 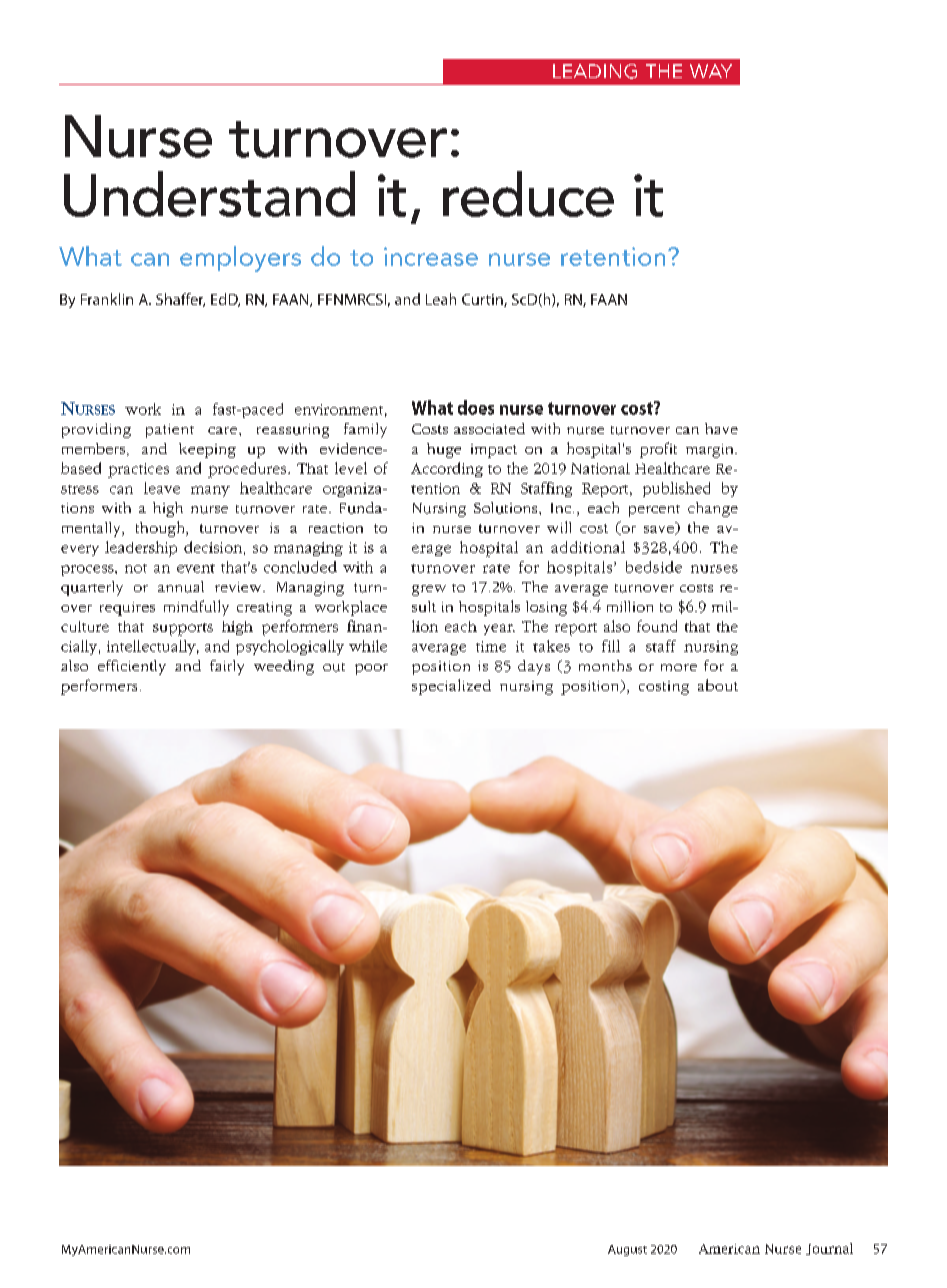 I want to click on fairly, so click(x=227, y=667).
